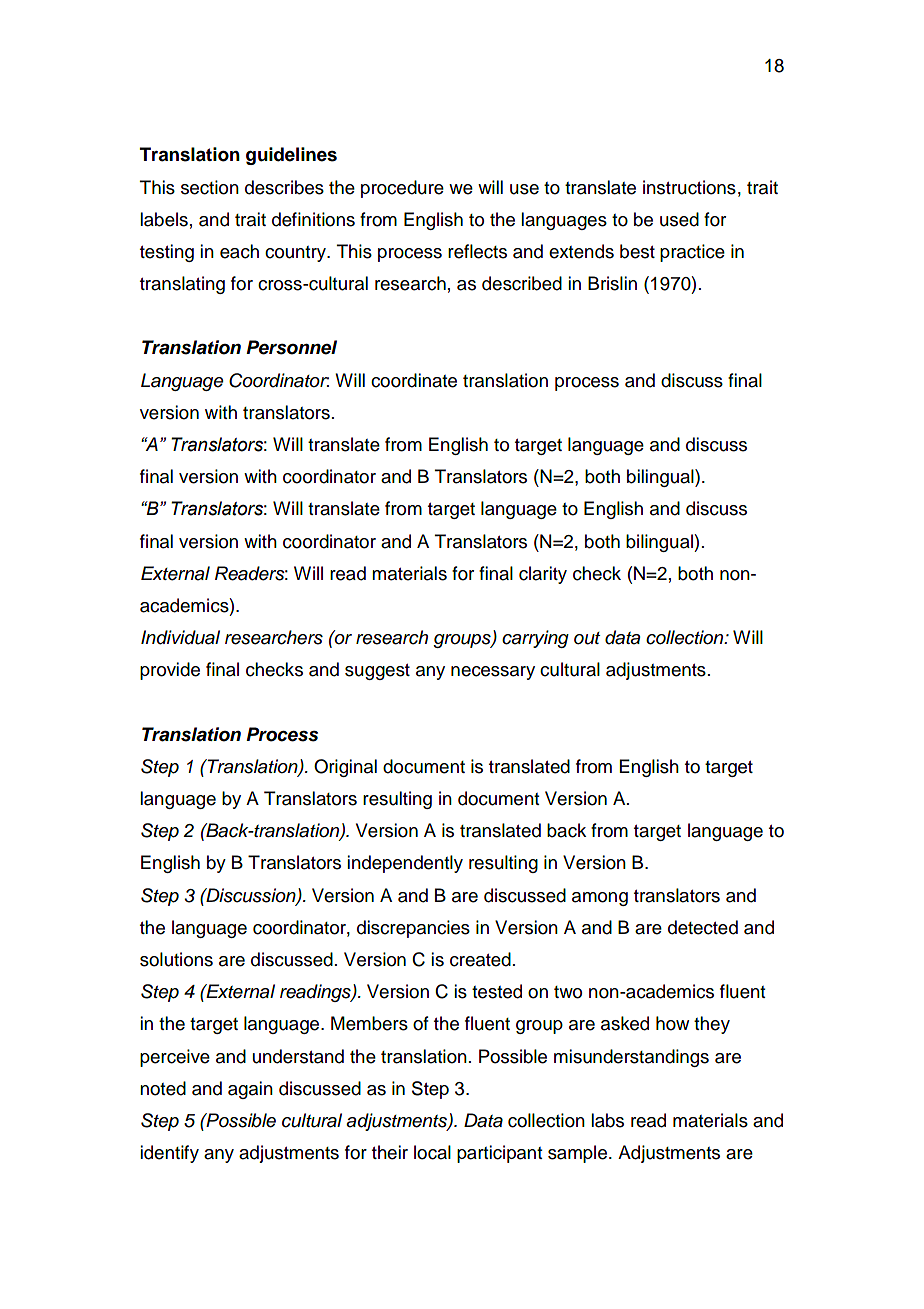  Describe the element at coordinates (432, 1152) in the screenshot. I see `local` at that location.
